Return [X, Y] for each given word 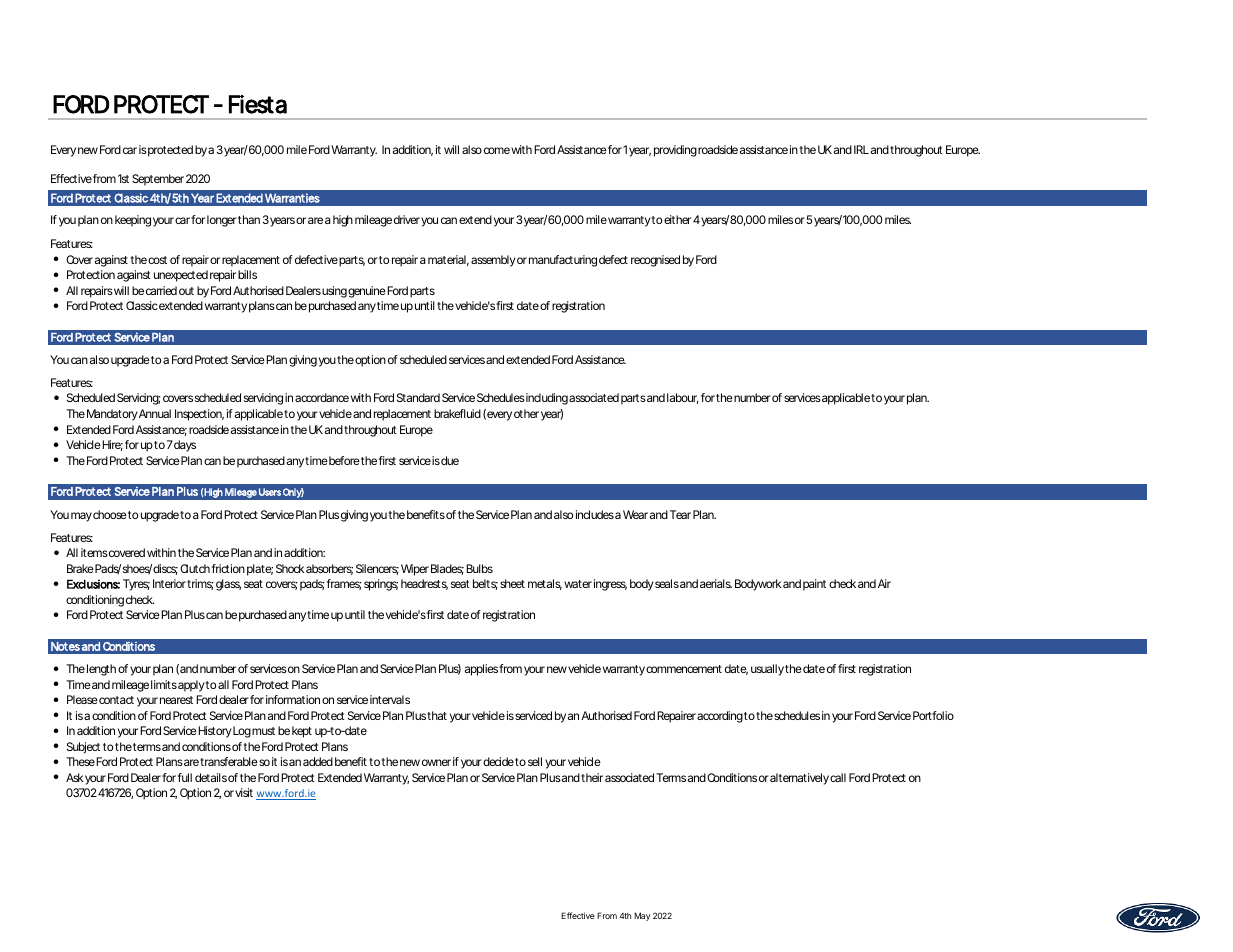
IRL [861, 149]
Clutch [195, 568]
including [547, 399]
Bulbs [479, 568]
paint [814, 585]
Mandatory [112, 415]
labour [683, 398]
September [158, 180]
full [185, 777]
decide [498, 761]
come [497, 150]
